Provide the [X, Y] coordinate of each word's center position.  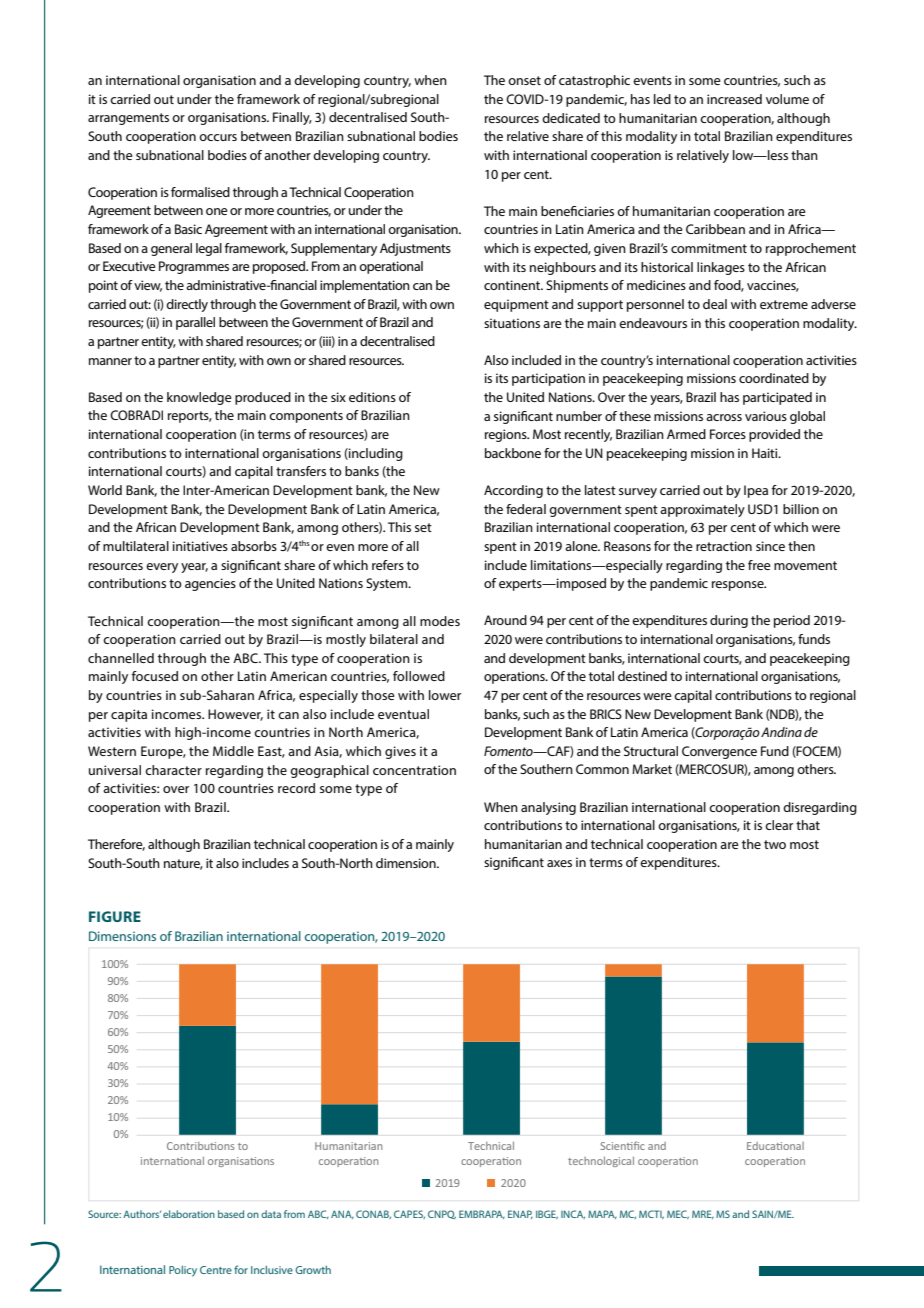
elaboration [189, 1214]
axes [559, 863]
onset [524, 80]
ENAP [520, 1214]
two [775, 844]
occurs [218, 137]
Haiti [766, 453]
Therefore [116, 845]
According [513, 491]
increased [734, 99]
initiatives [200, 546]
